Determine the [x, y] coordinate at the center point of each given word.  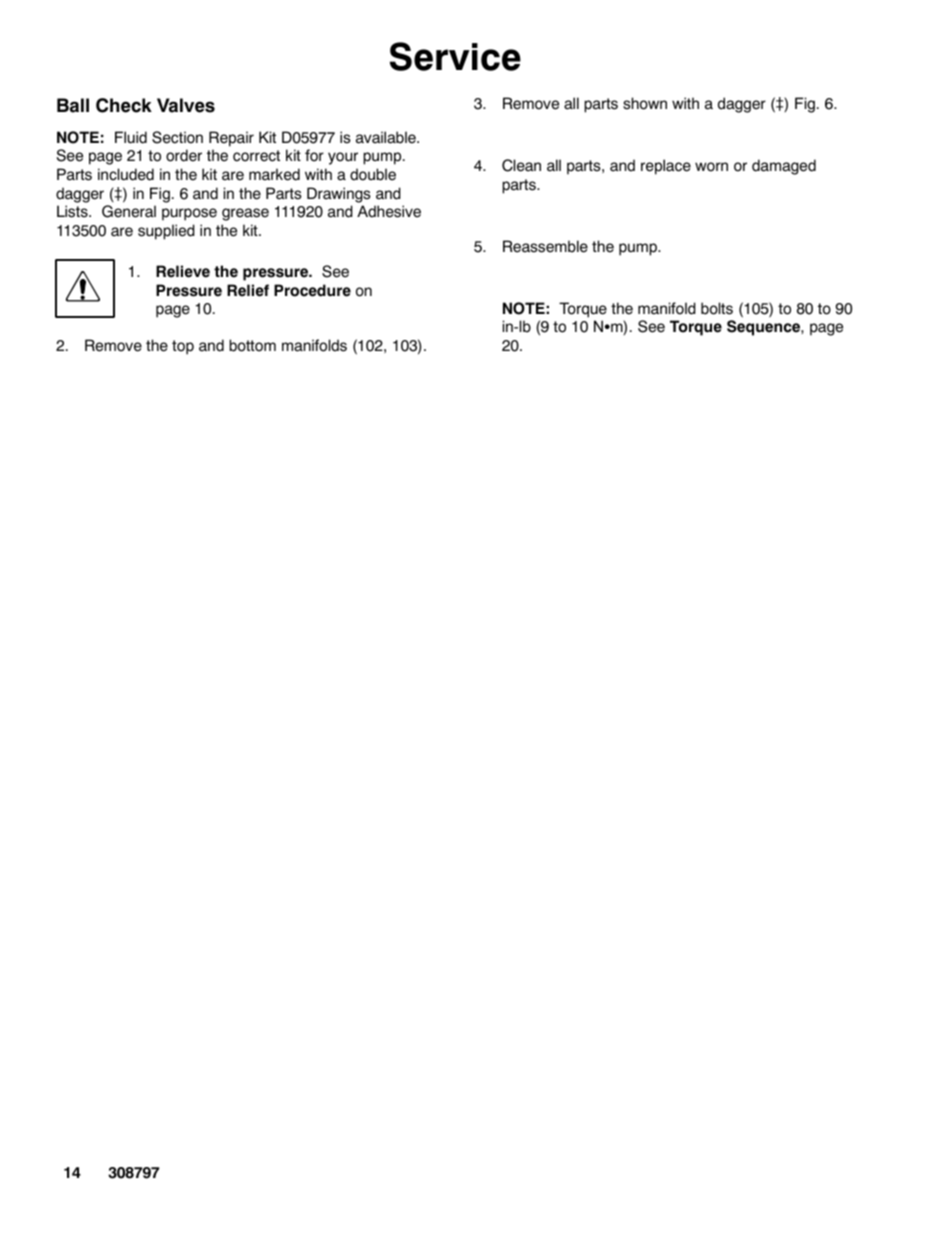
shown [645, 103]
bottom [252, 345]
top [183, 347]
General [129, 211]
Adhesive [389, 211]
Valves [186, 105]
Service [455, 56]
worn [711, 167]
